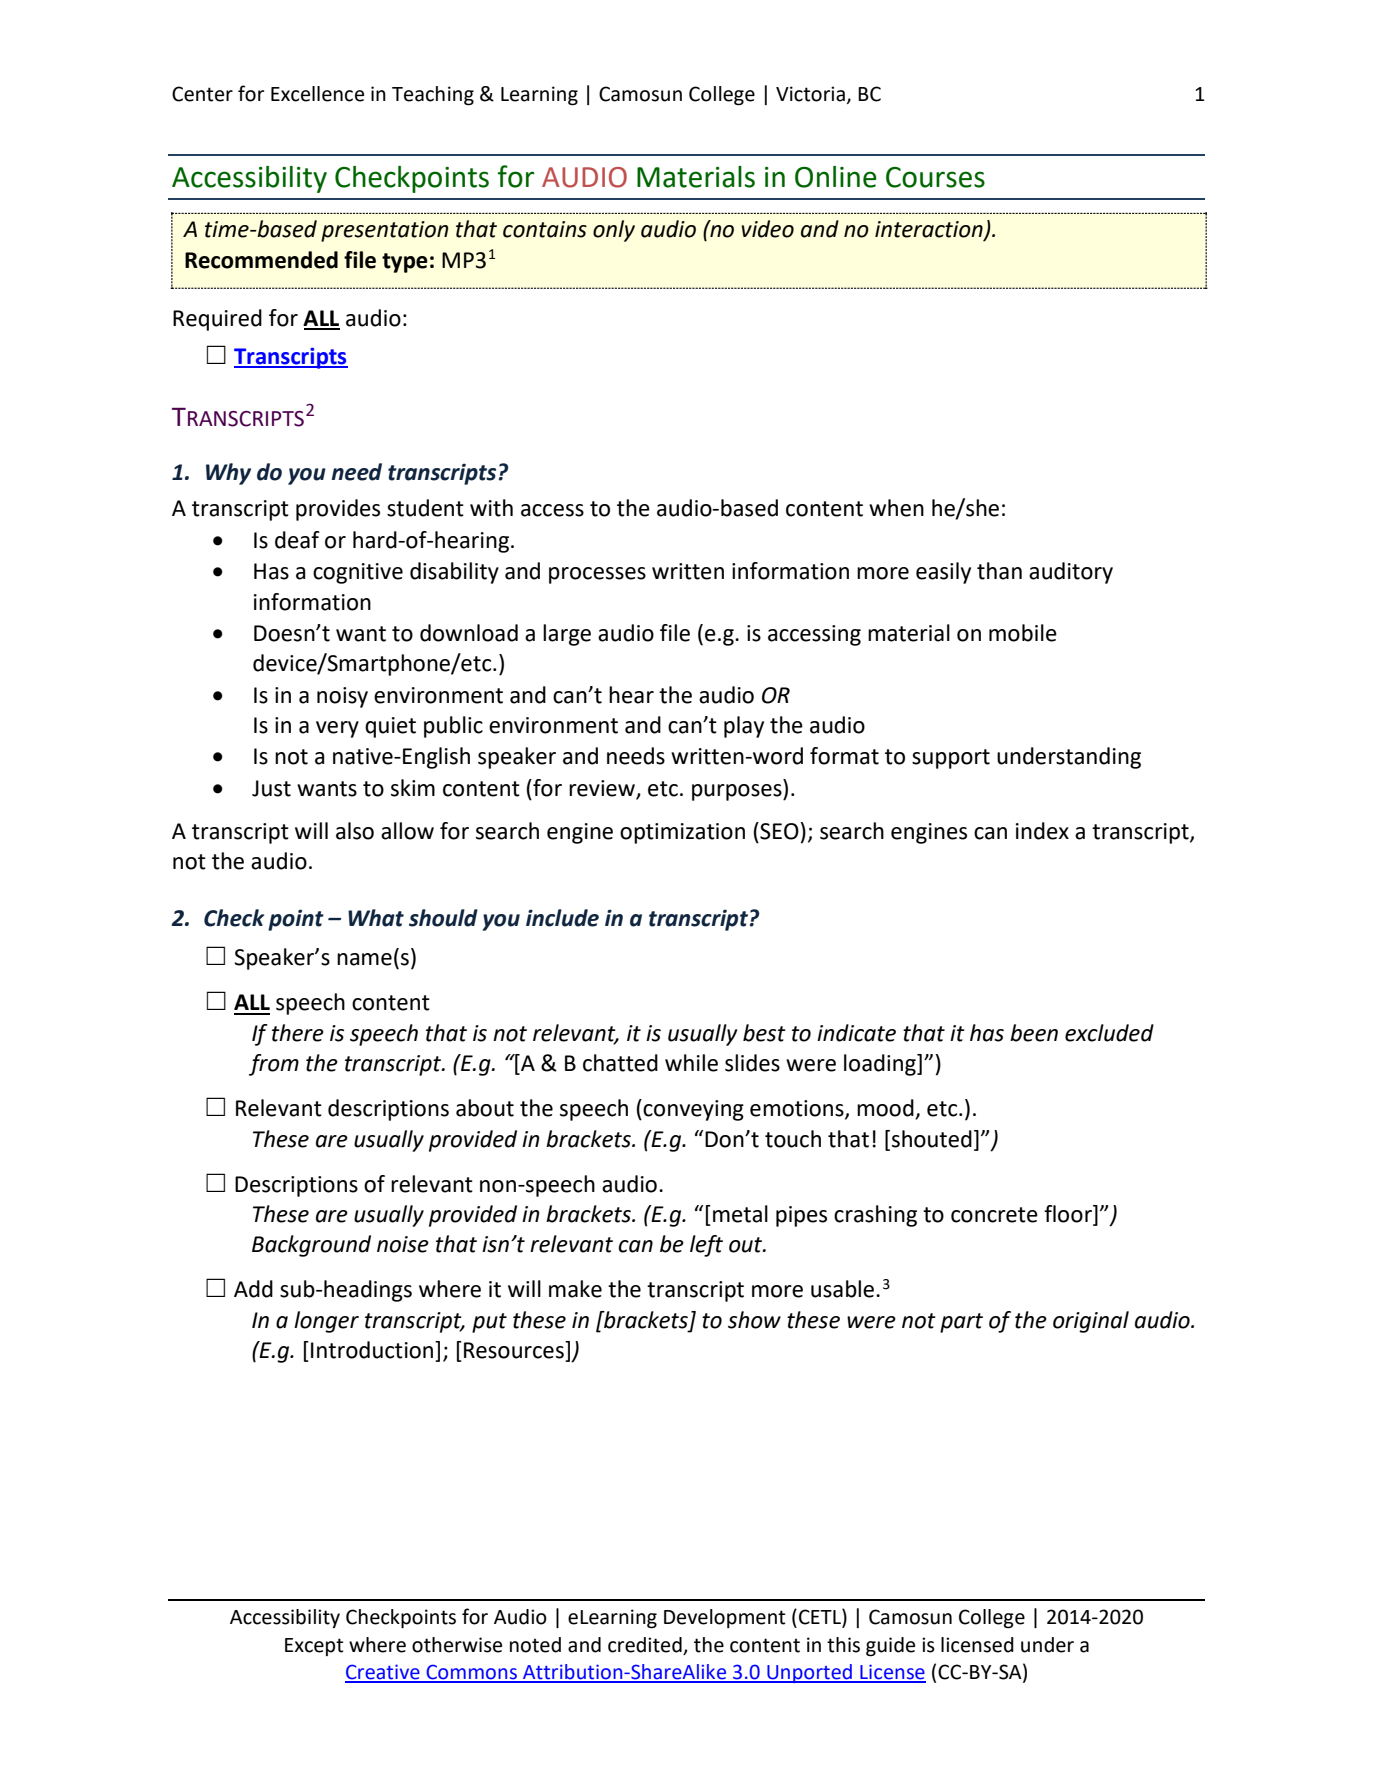 The image size is (1374, 1778). Describe the element at coordinates (355, 831) in the screenshot. I see `also` at that location.
